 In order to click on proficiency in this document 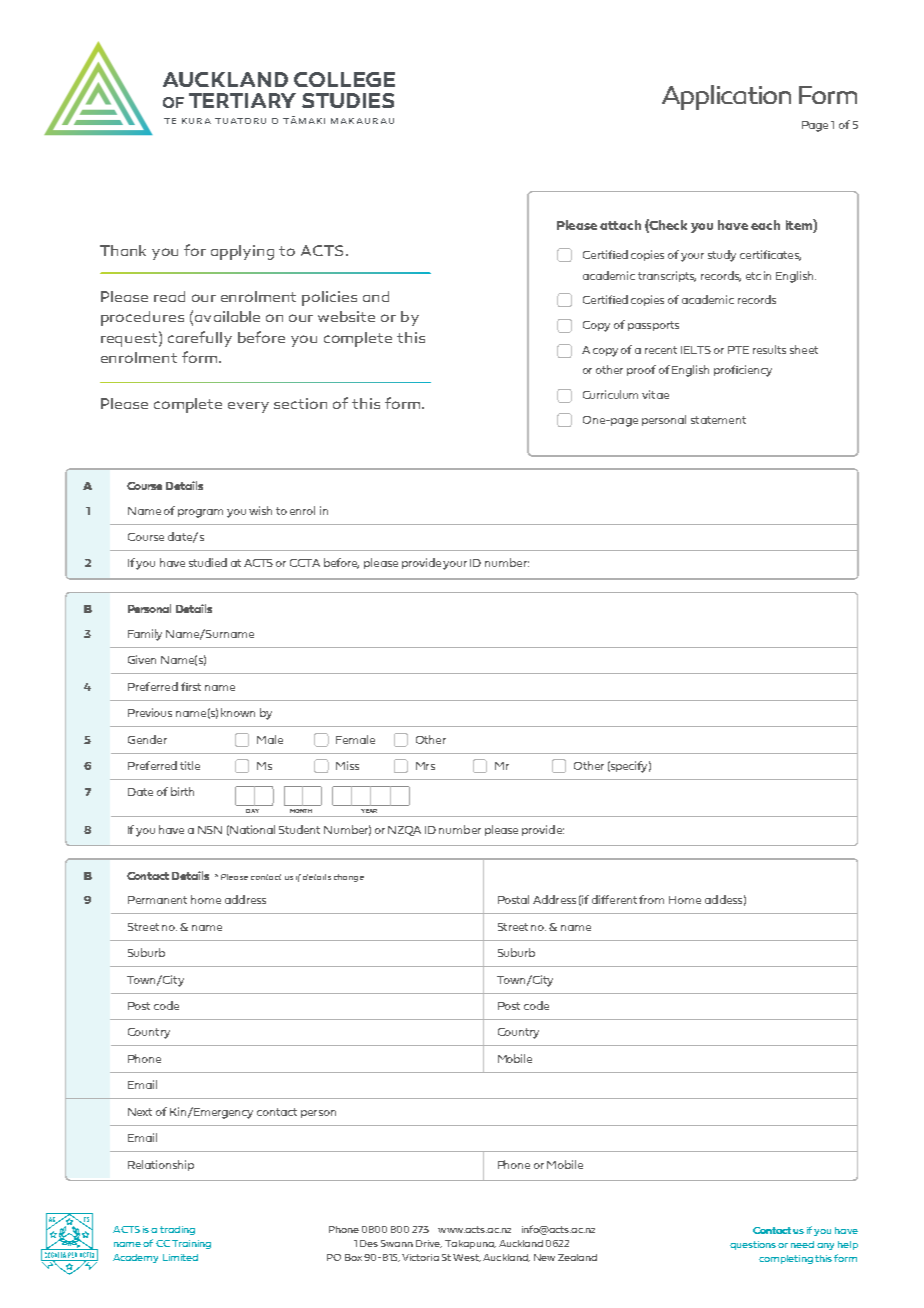, I will do `click(743, 371)`.
